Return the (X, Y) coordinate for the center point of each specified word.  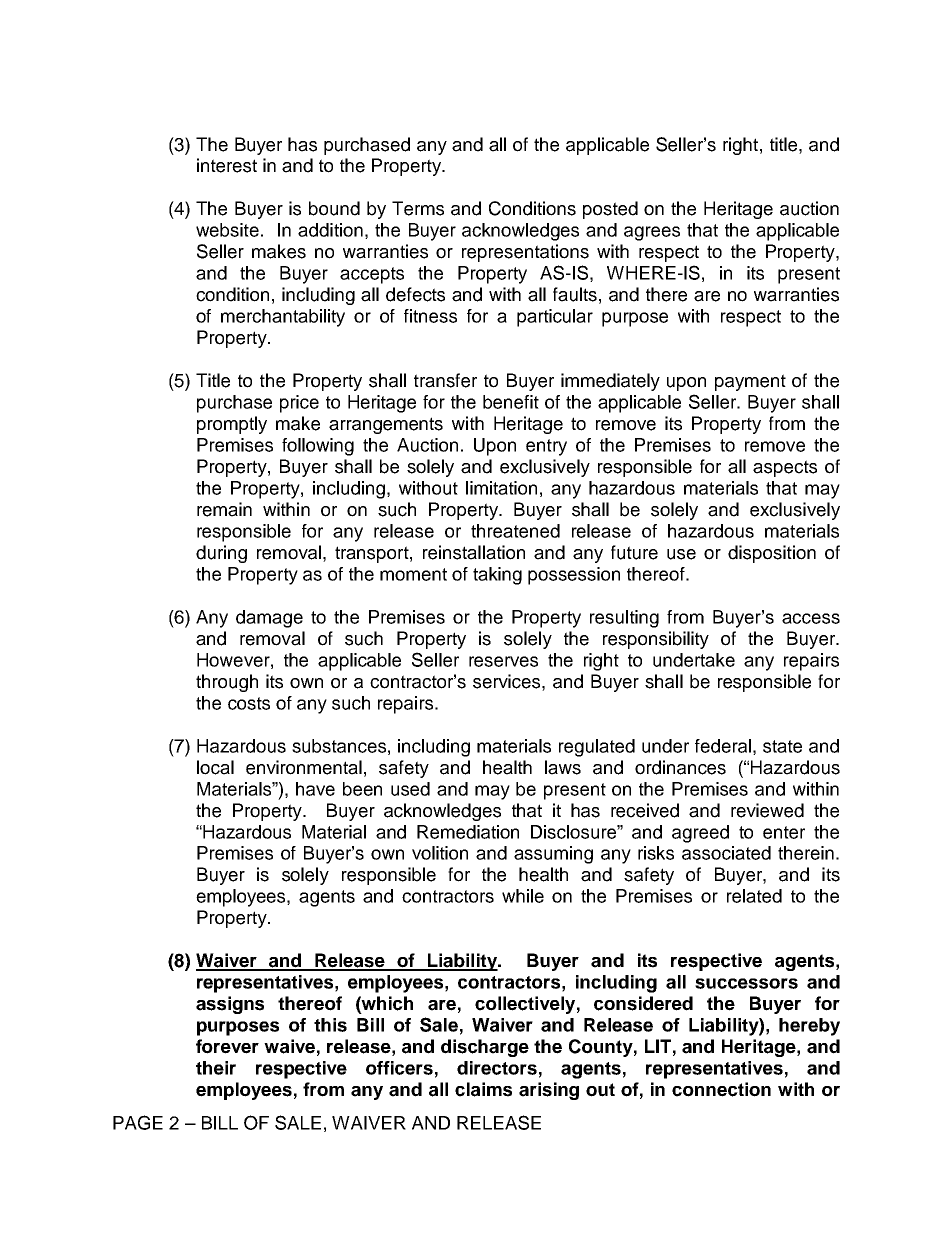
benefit (511, 402)
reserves (503, 661)
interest (227, 165)
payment (750, 382)
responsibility (656, 640)
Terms (418, 208)
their (216, 1068)
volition (440, 853)
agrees (652, 233)
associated (726, 853)
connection (721, 1089)
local (215, 767)
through (227, 683)
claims (483, 1089)
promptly (232, 425)
